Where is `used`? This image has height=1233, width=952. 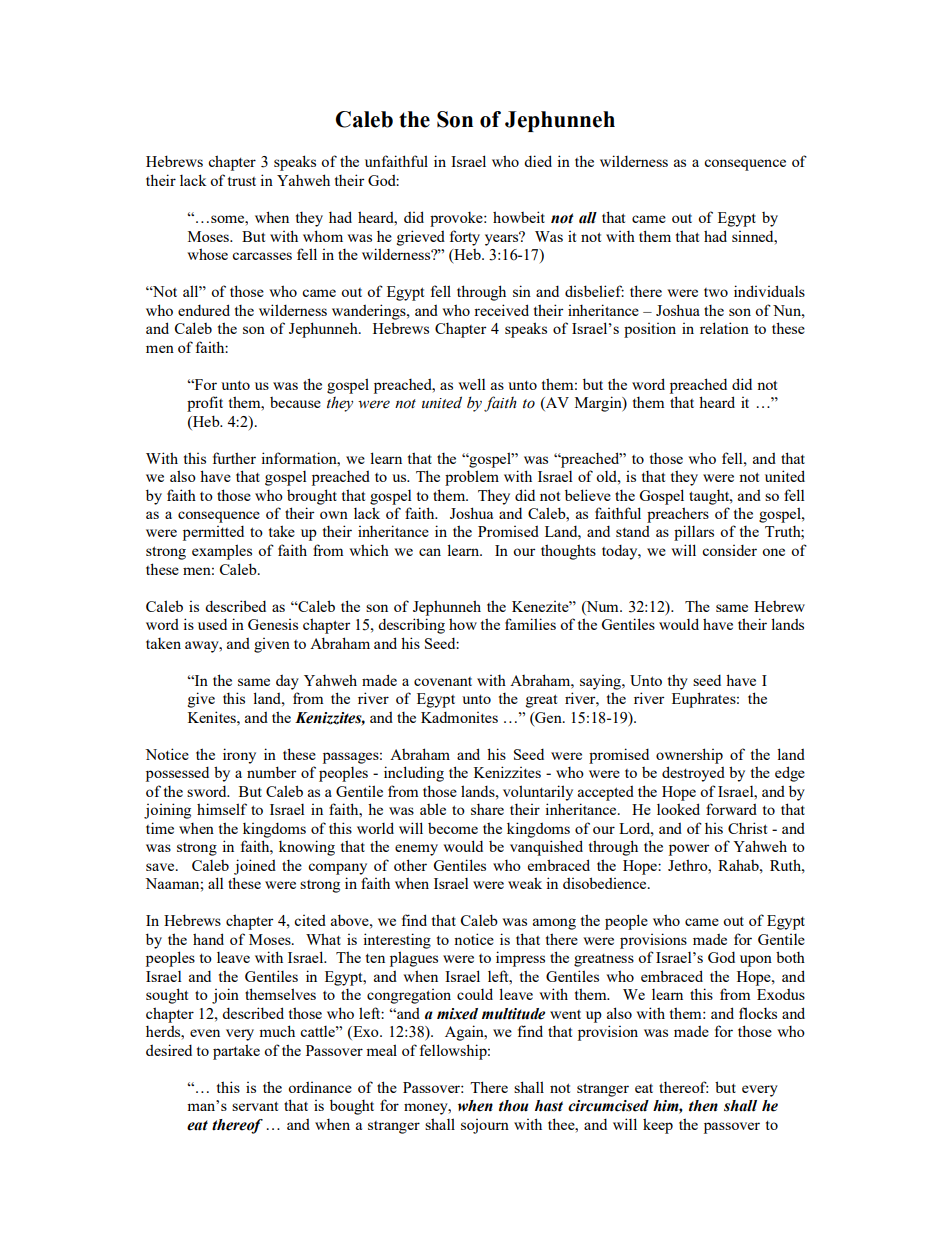 used is located at coordinates (212, 624).
